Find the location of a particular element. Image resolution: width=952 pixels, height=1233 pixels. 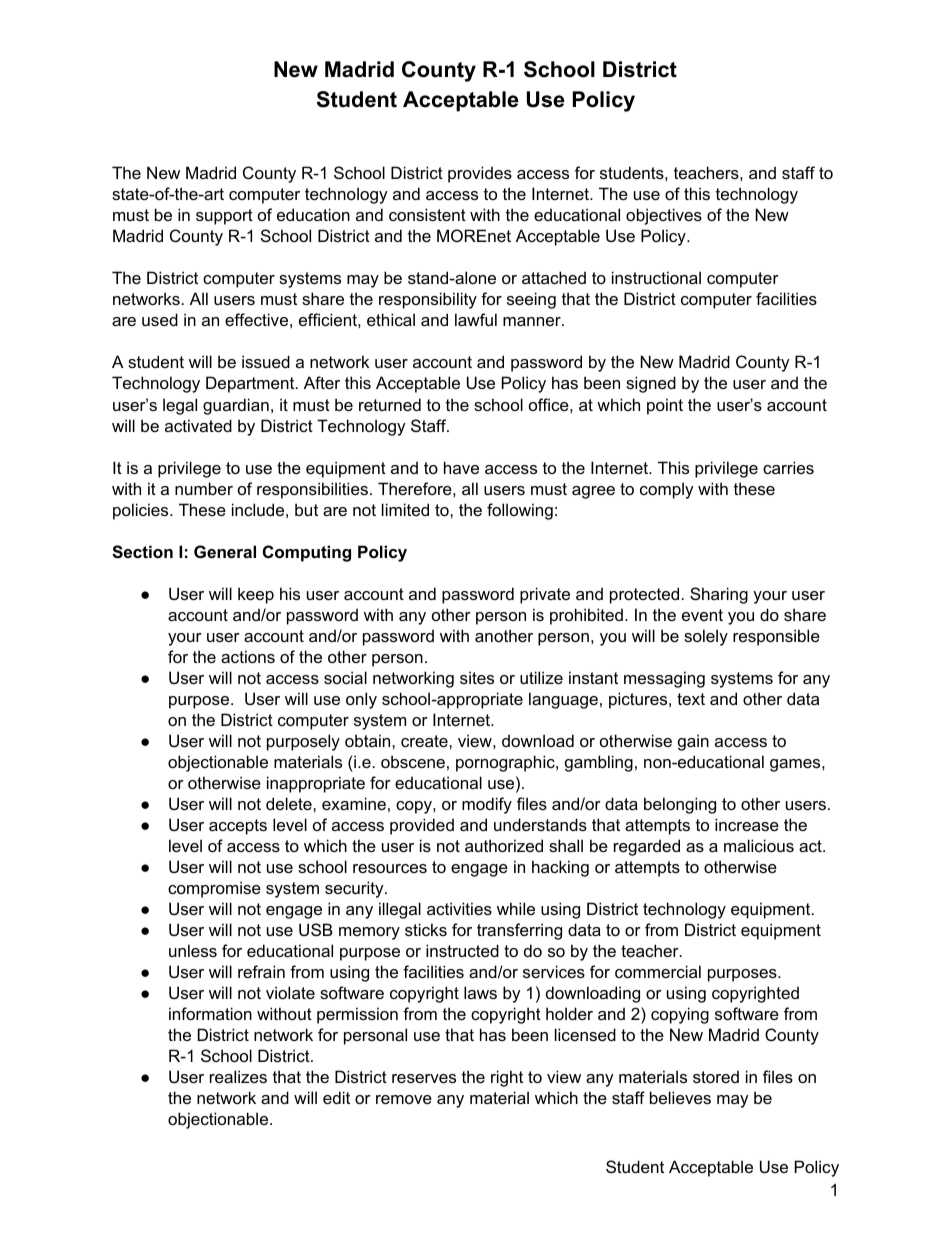

sites is located at coordinates (477, 677).
